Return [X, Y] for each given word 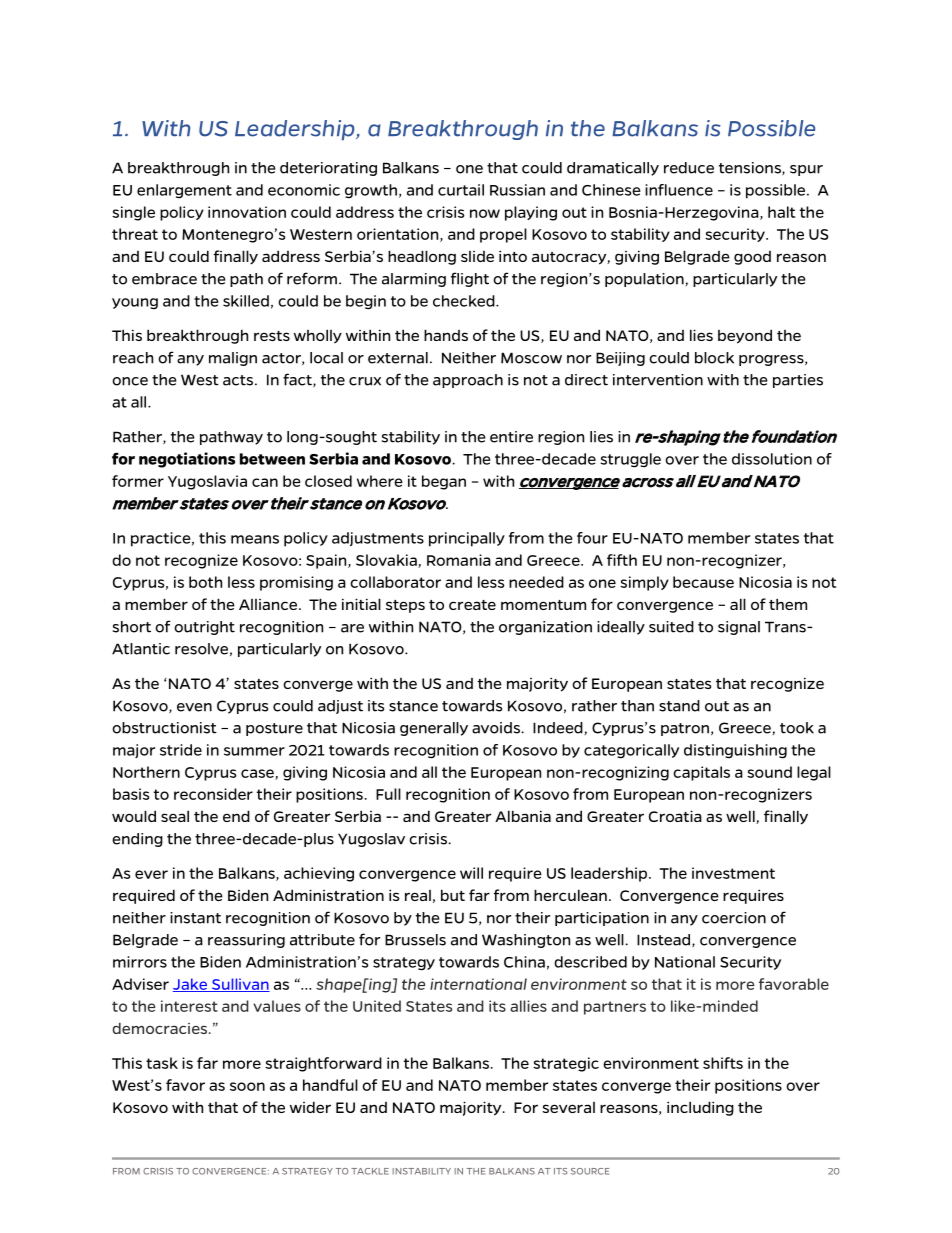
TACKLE [370, 1171]
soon [247, 1086]
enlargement [184, 191]
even [194, 707]
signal [739, 628]
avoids [497, 728]
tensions [751, 168]
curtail [461, 190]
